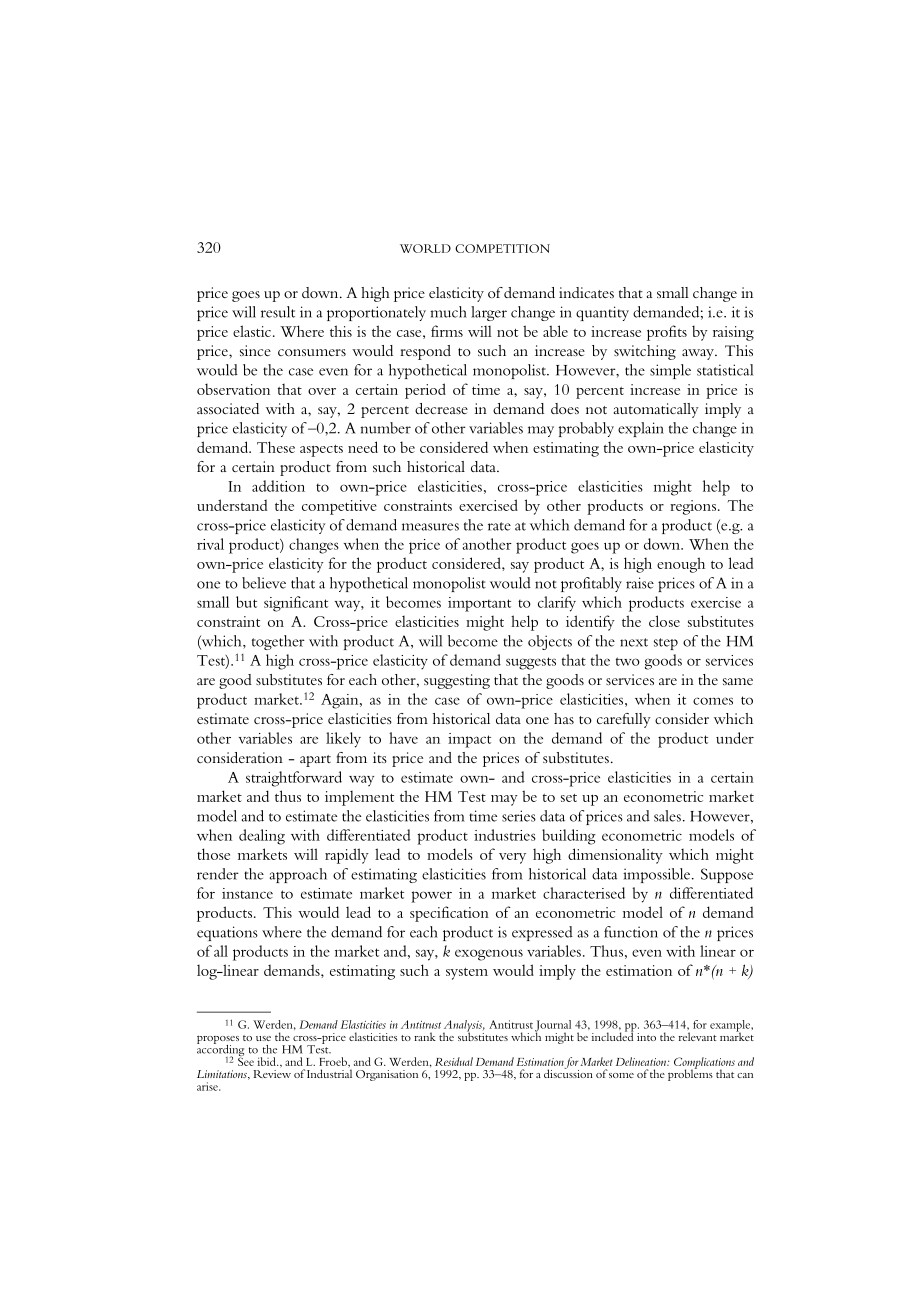  What do you see at coordinates (278, 312) in the screenshot?
I see `result` at bounding box center [278, 312].
